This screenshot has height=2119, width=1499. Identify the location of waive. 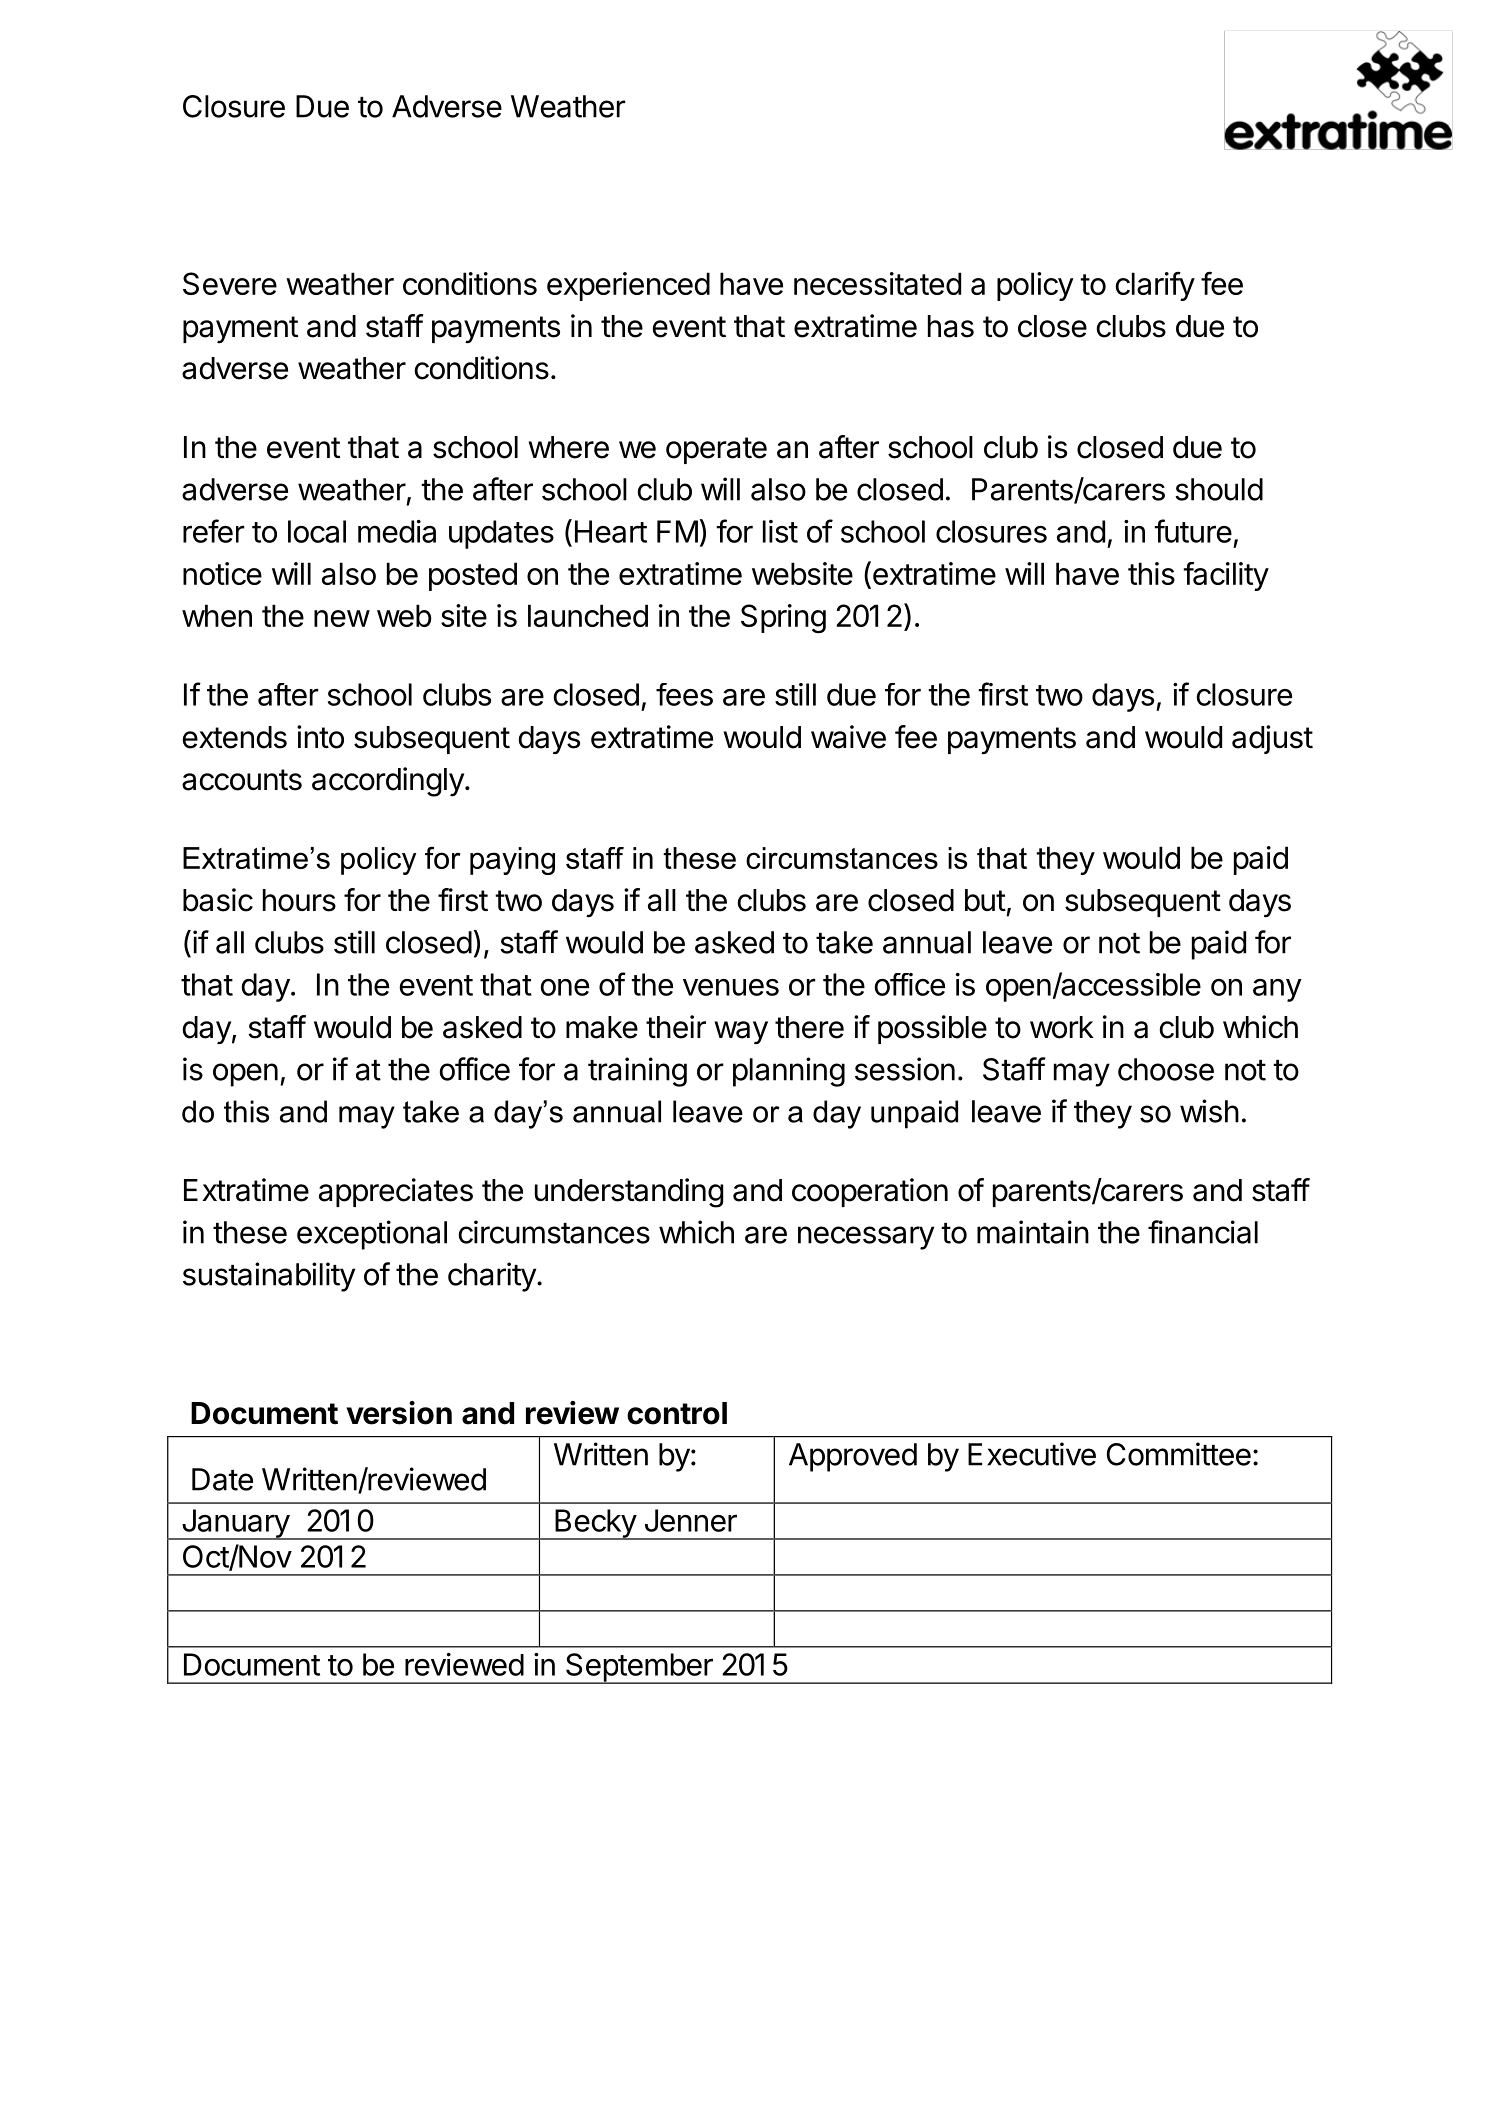
(848, 737).
